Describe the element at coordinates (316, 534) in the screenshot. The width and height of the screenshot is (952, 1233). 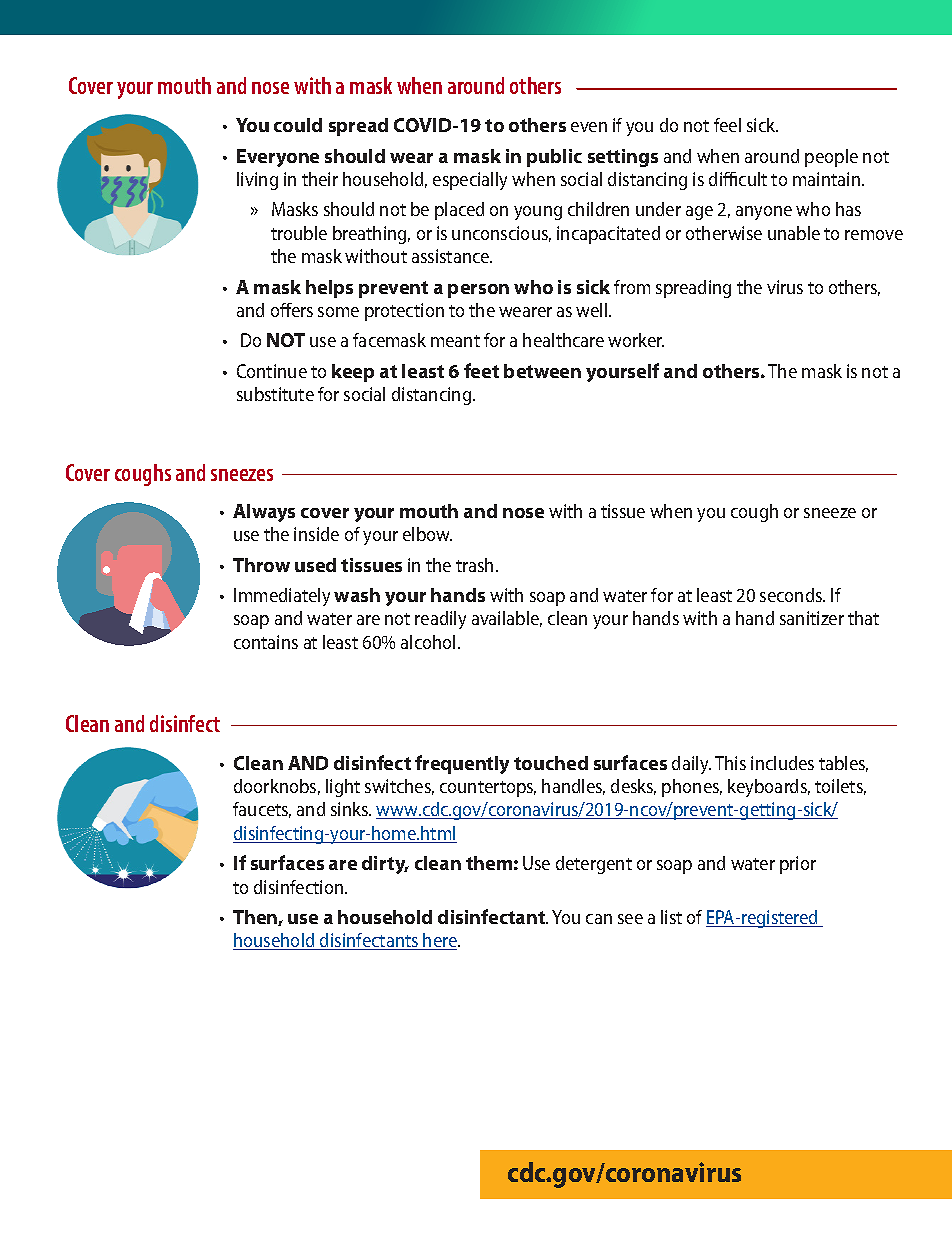
I see `inside` at that location.
